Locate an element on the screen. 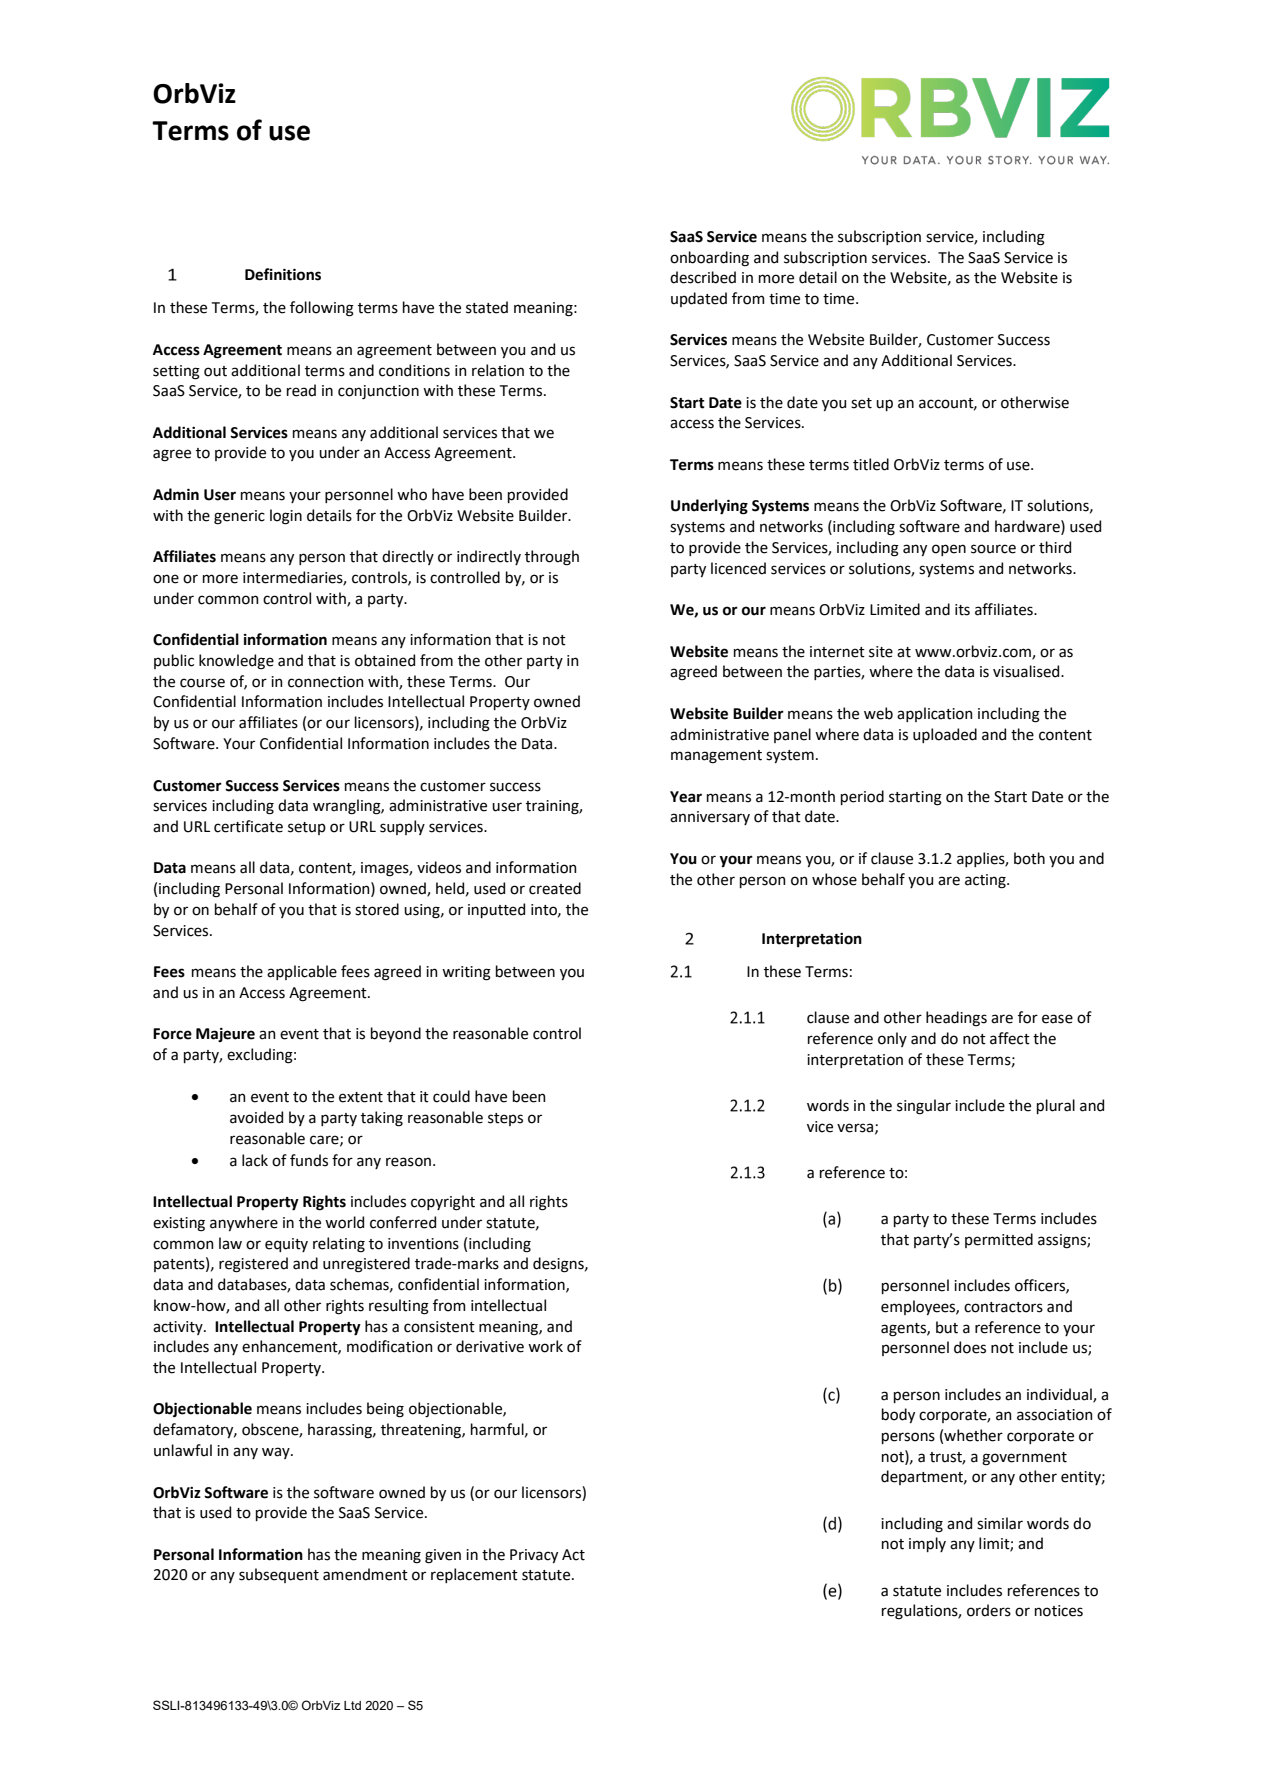 This screenshot has width=1265, height=1788. uploaded is located at coordinates (945, 735).
